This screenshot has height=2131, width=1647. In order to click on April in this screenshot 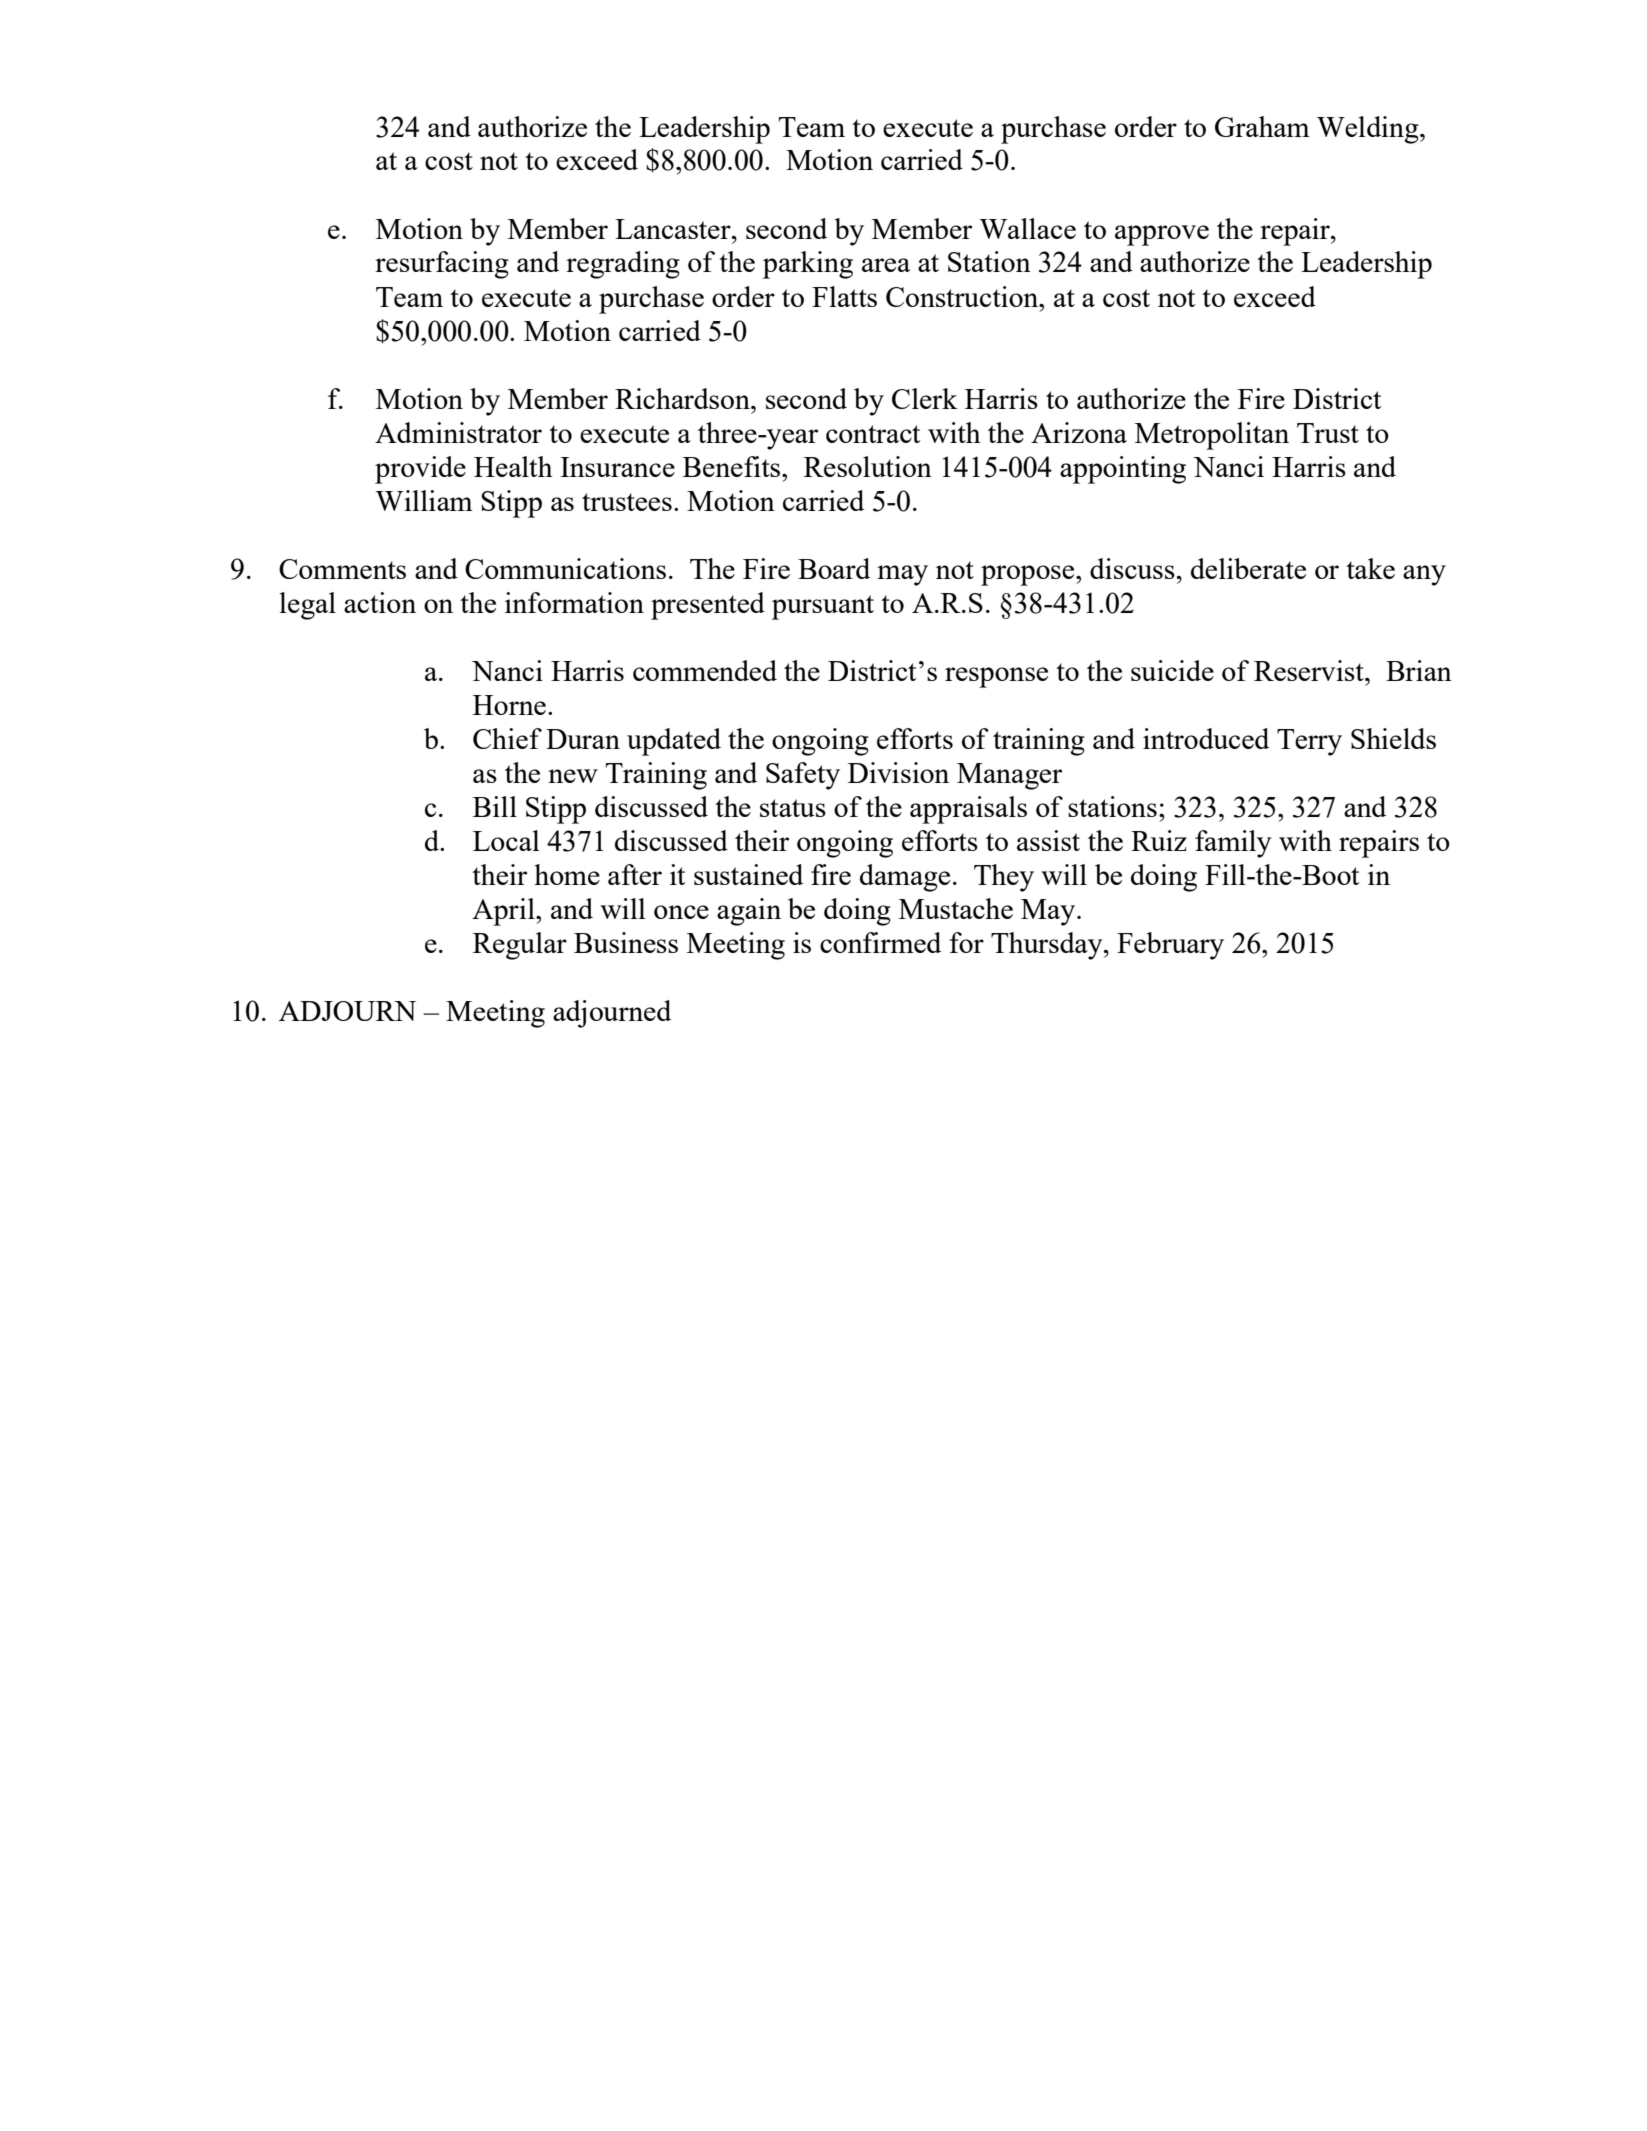, I will do `click(504, 912)`.
